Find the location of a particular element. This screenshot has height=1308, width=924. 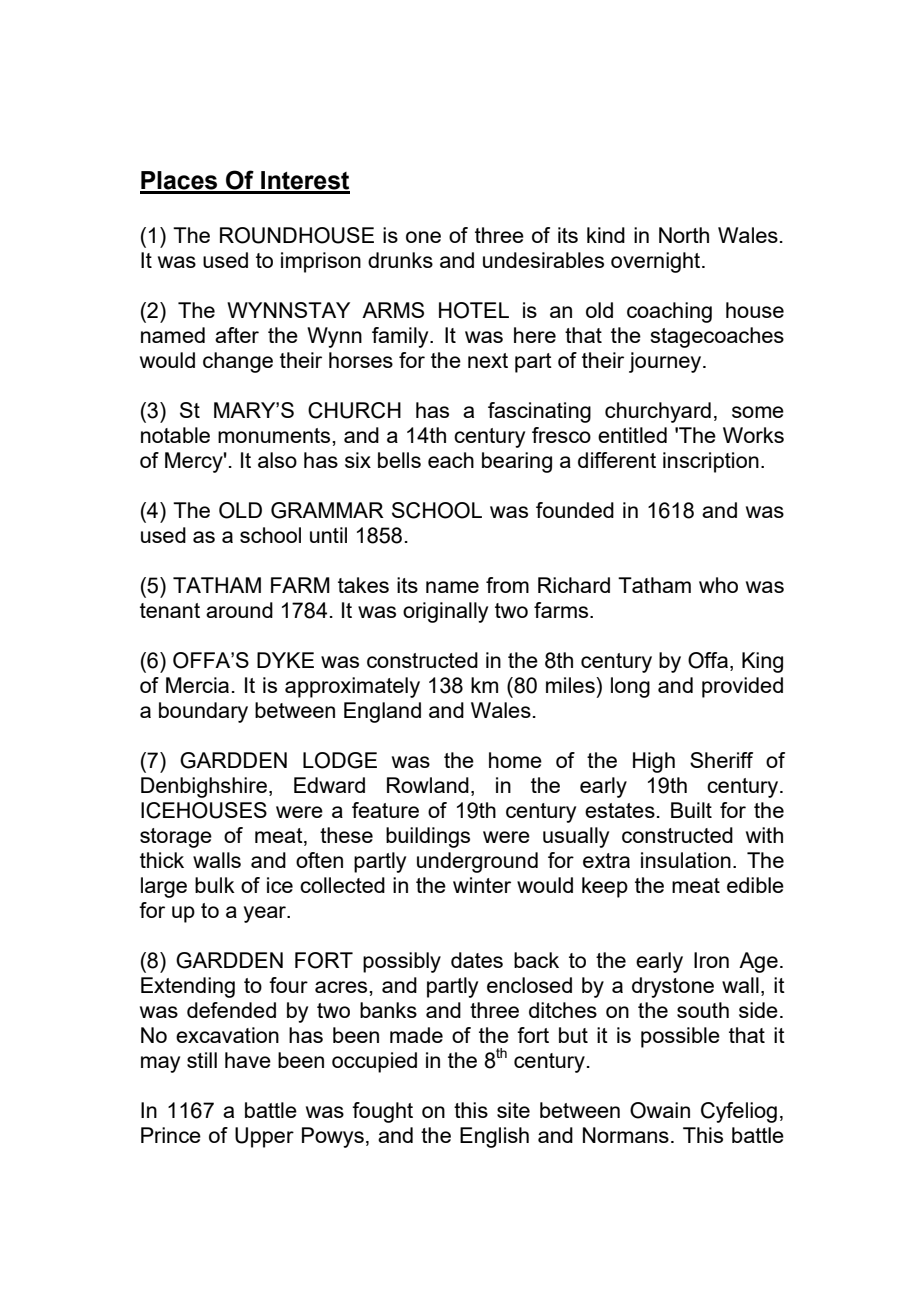

overnight is located at coordinates (657, 262).
